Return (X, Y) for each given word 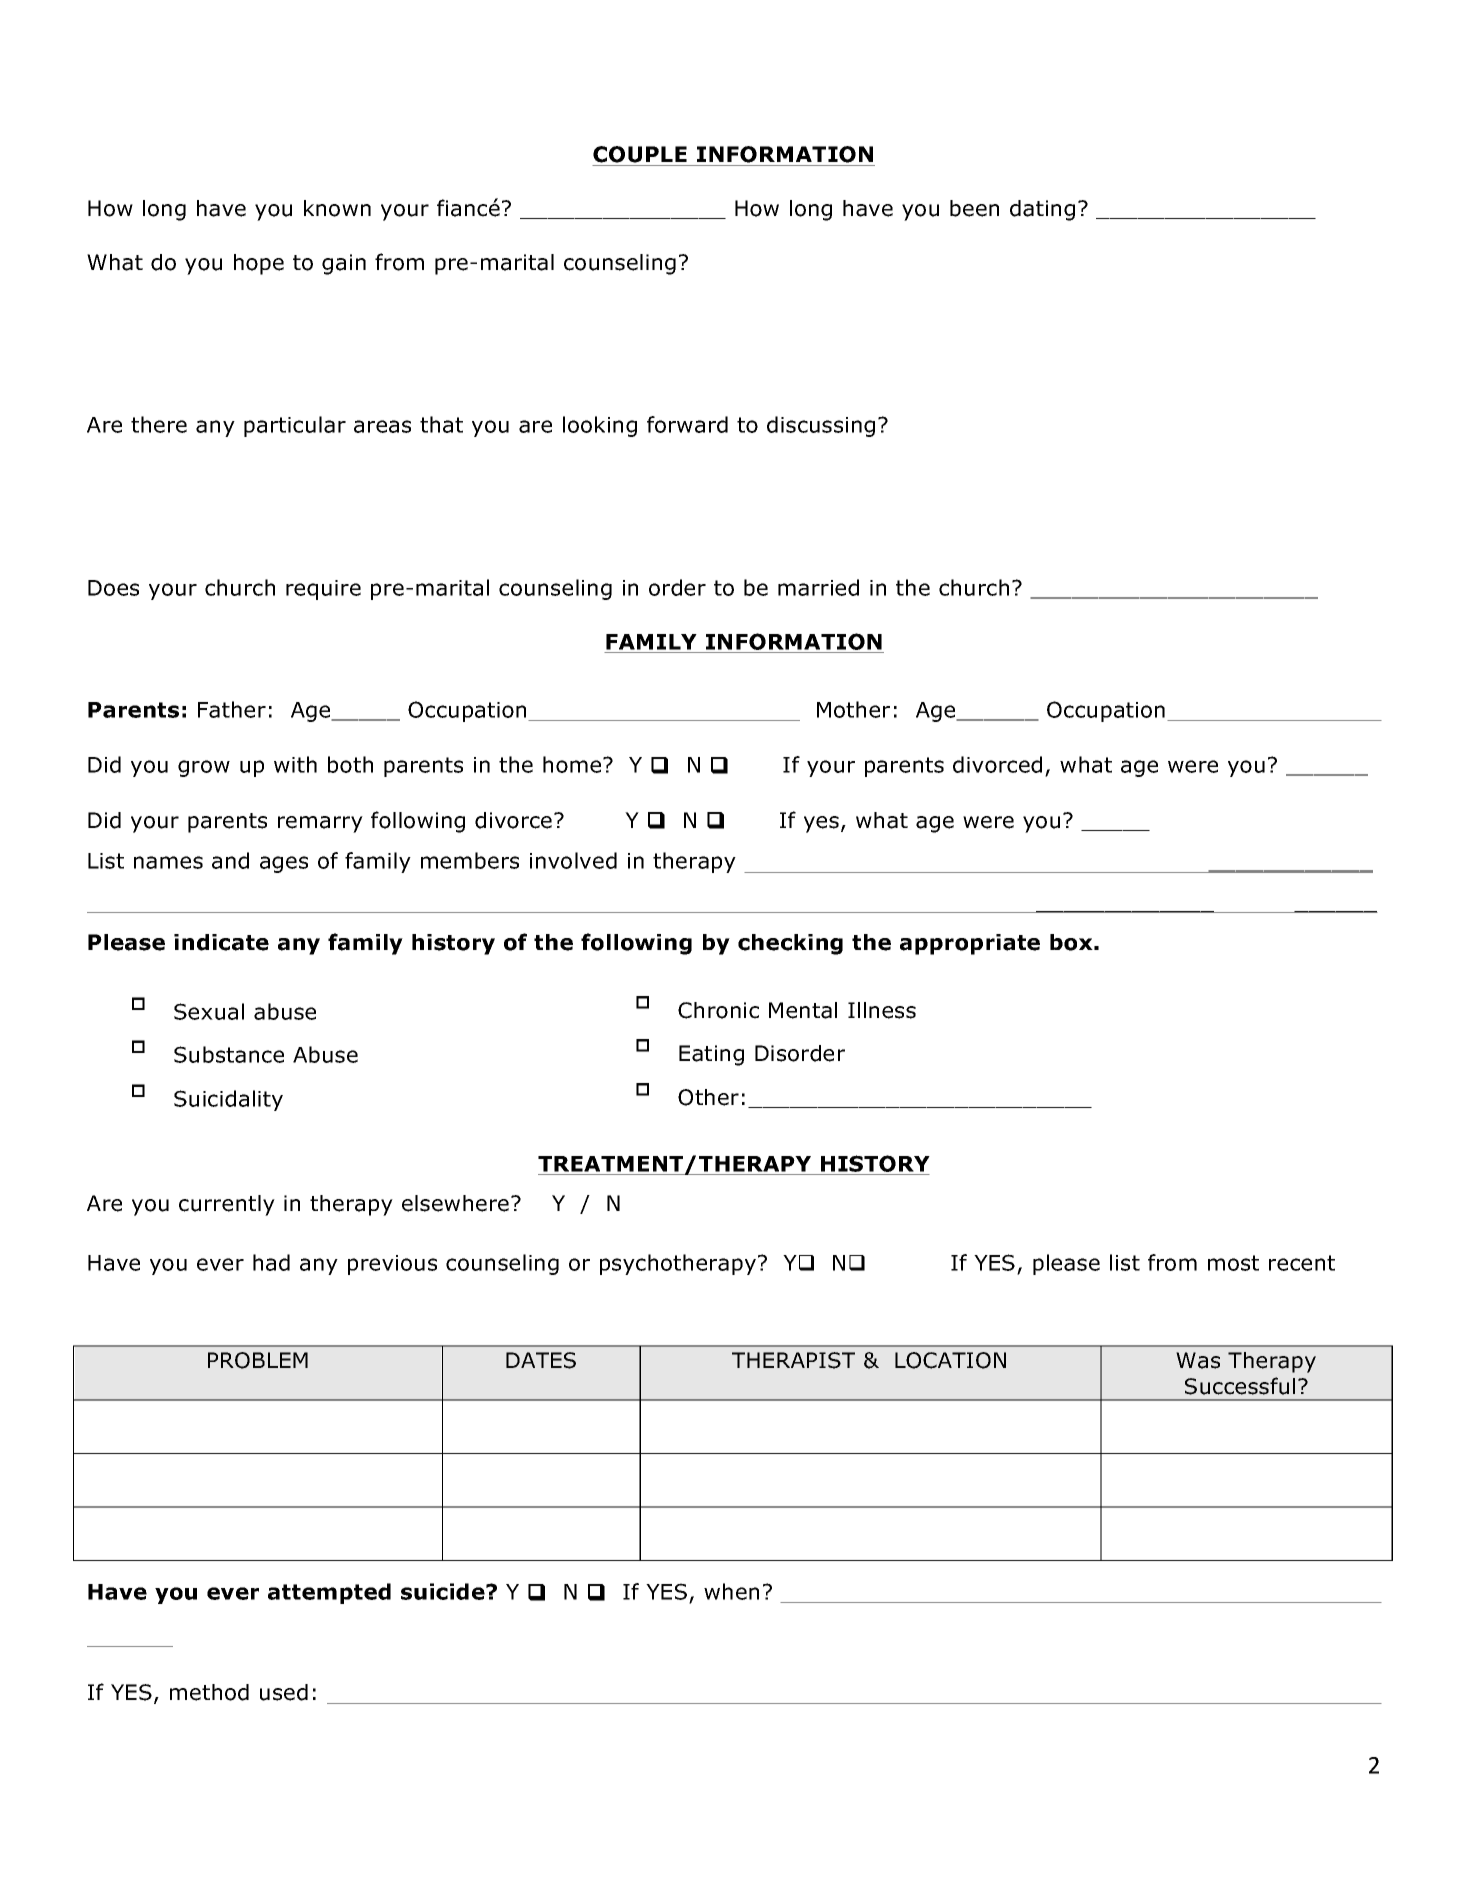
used (284, 1692)
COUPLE (640, 154)
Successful (1240, 1386)
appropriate (970, 944)
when (731, 1591)
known (337, 208)
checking (790, 944)
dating (1042, 210)
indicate (221, 942)
